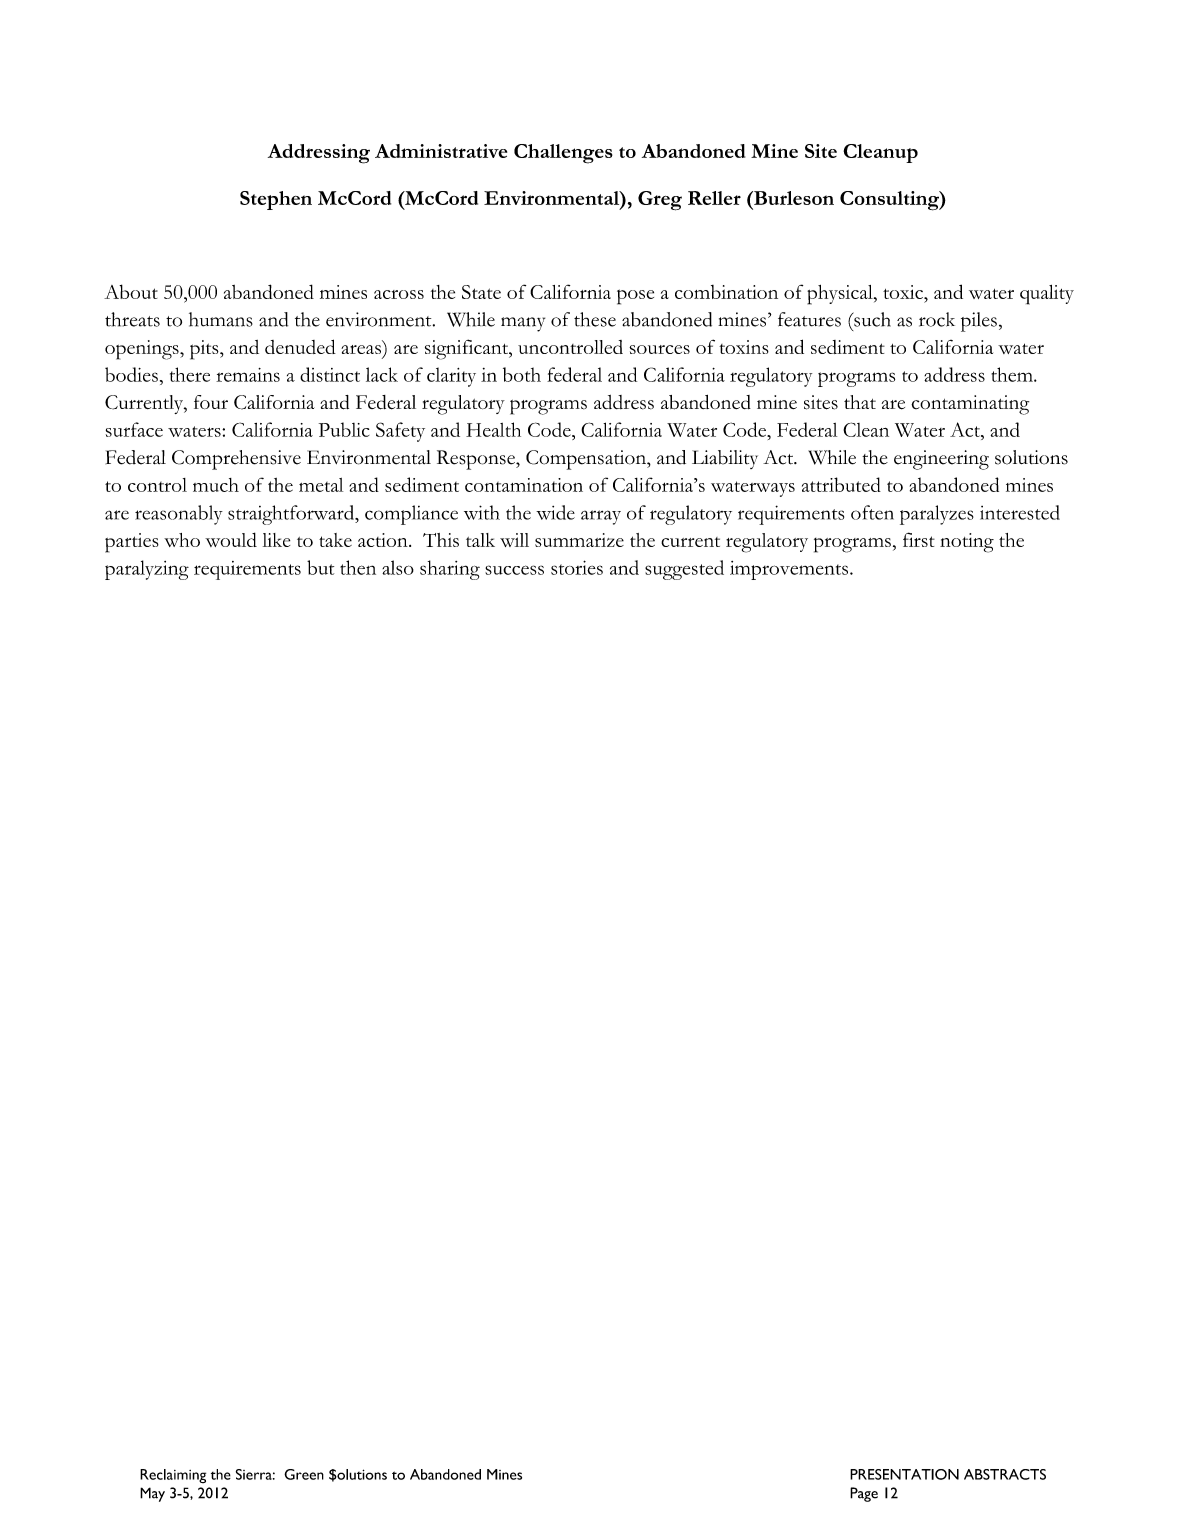 This screenshot has width=1186, height=1534. I want to click on paralyzes, so click(937, 515).
